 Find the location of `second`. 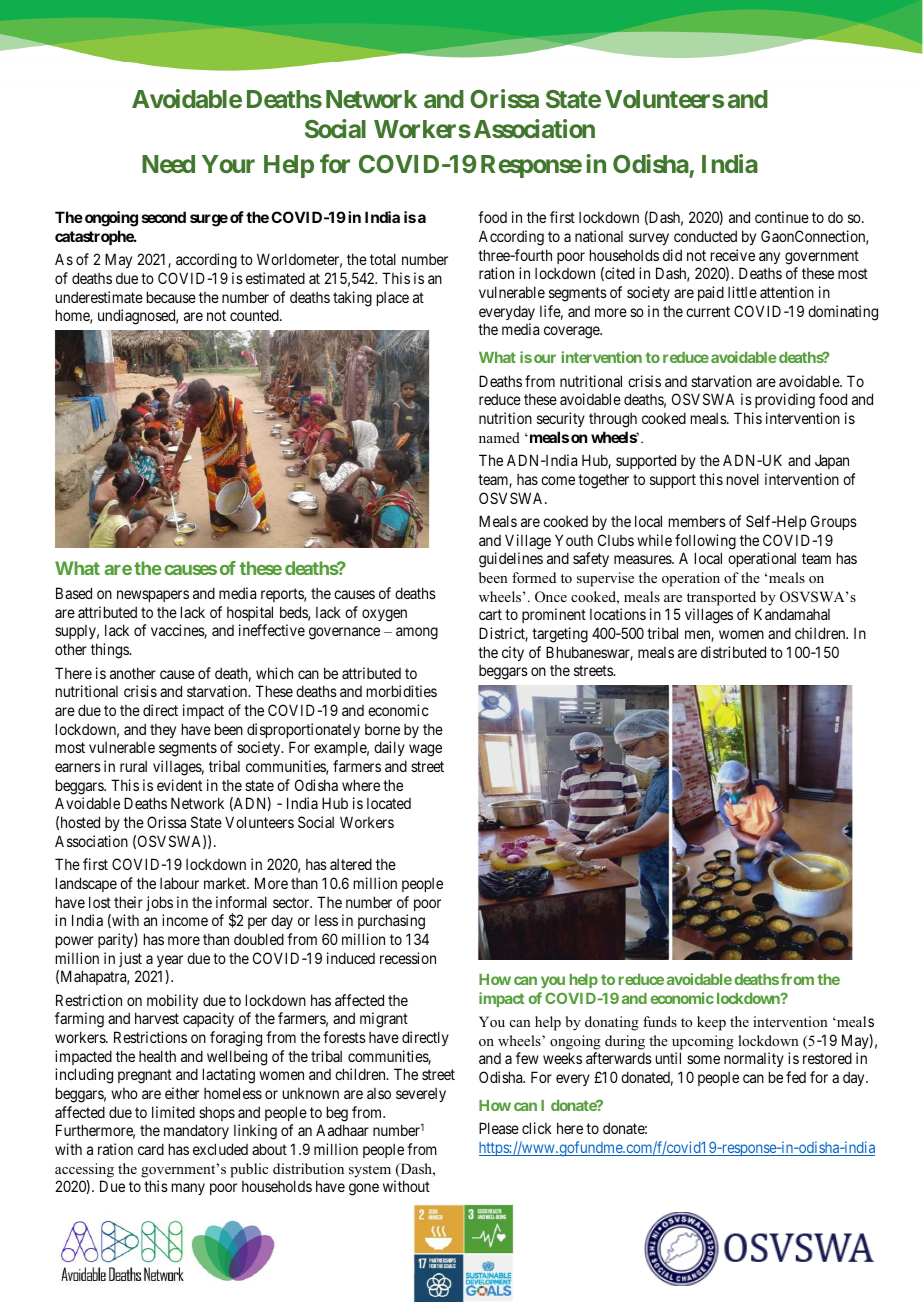

second is located at coordinates (164, 217).
